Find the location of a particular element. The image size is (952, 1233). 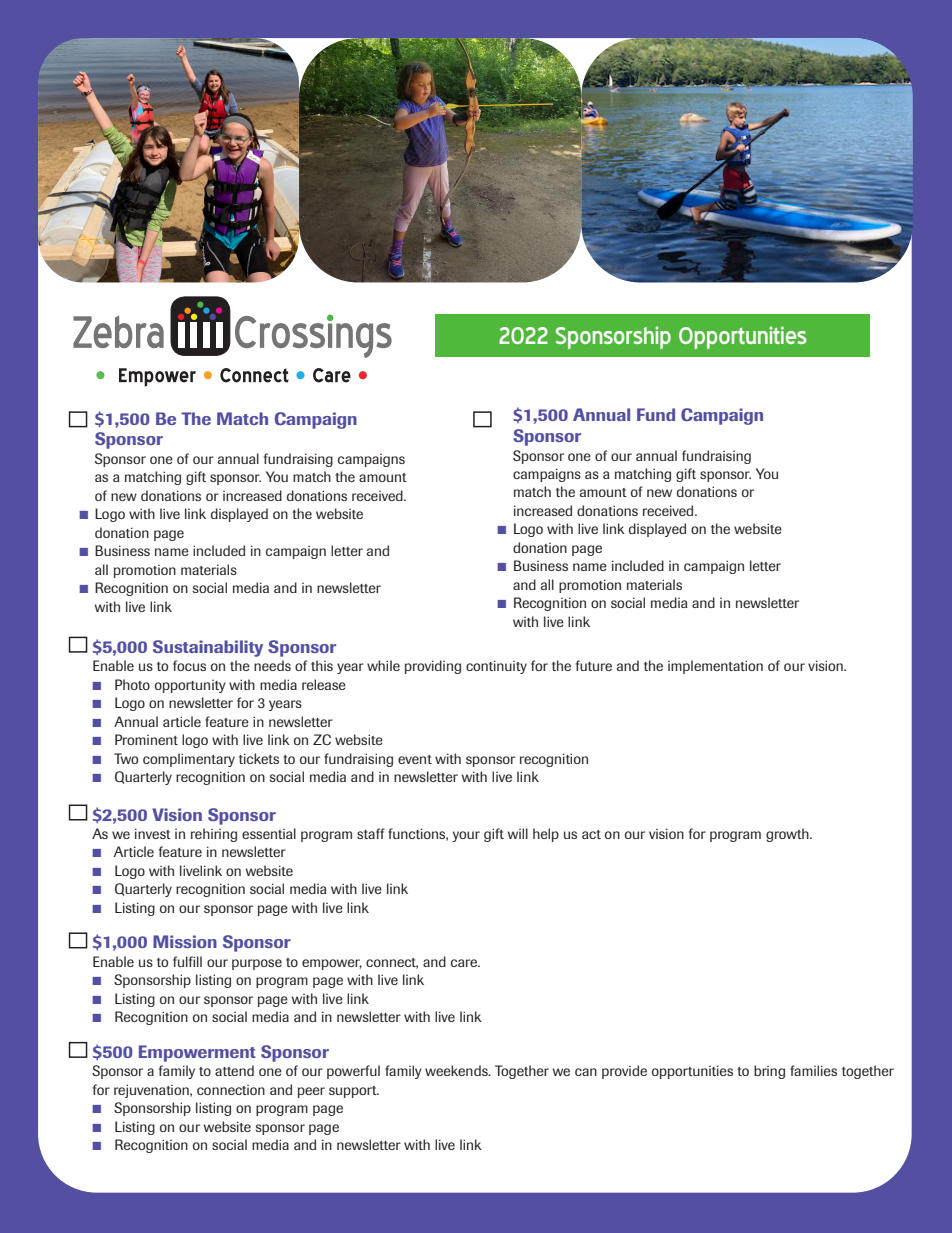

bring is located at coordinates (769, 1072).
